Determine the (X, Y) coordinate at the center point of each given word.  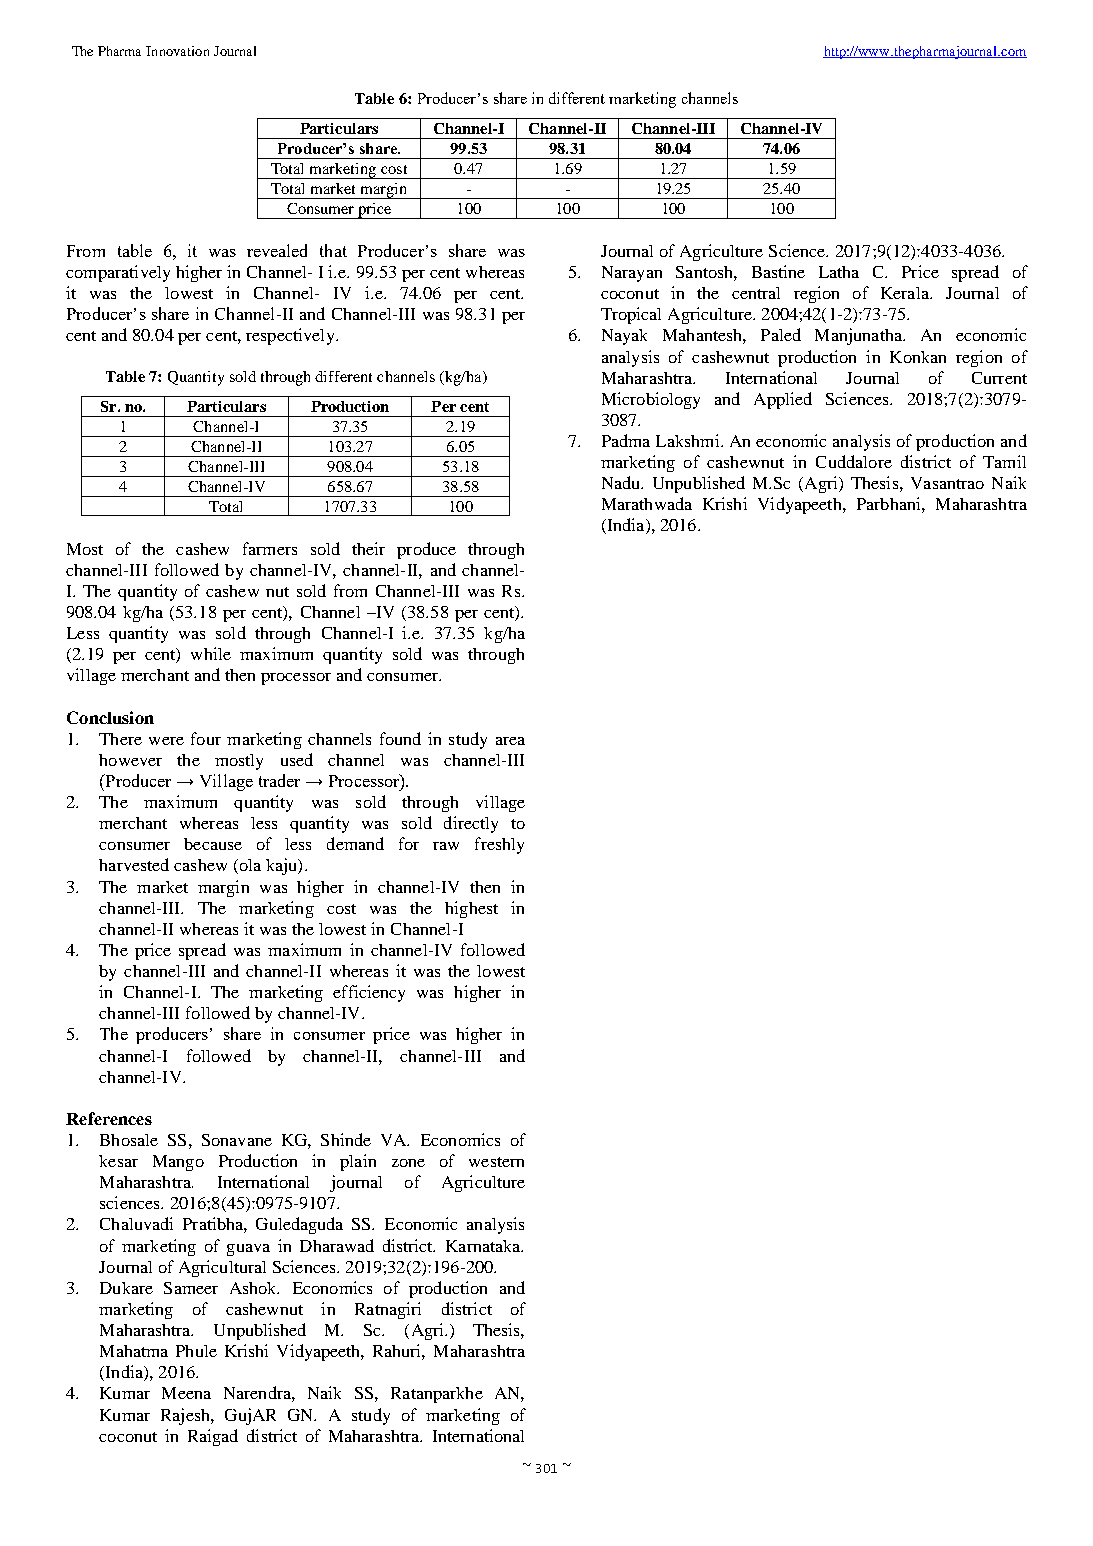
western (496, 1162)
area (510, 741)
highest (471, 909)
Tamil (1004, 461)
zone (408, 1163)
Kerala (906, 293)
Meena (186, 1393)
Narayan (632, 274)
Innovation (177, 51)
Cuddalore (854, 461)
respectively (291, 336)
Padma (626, 440)
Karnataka (484, 1246)
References (109, 1118)
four (206, 738)
